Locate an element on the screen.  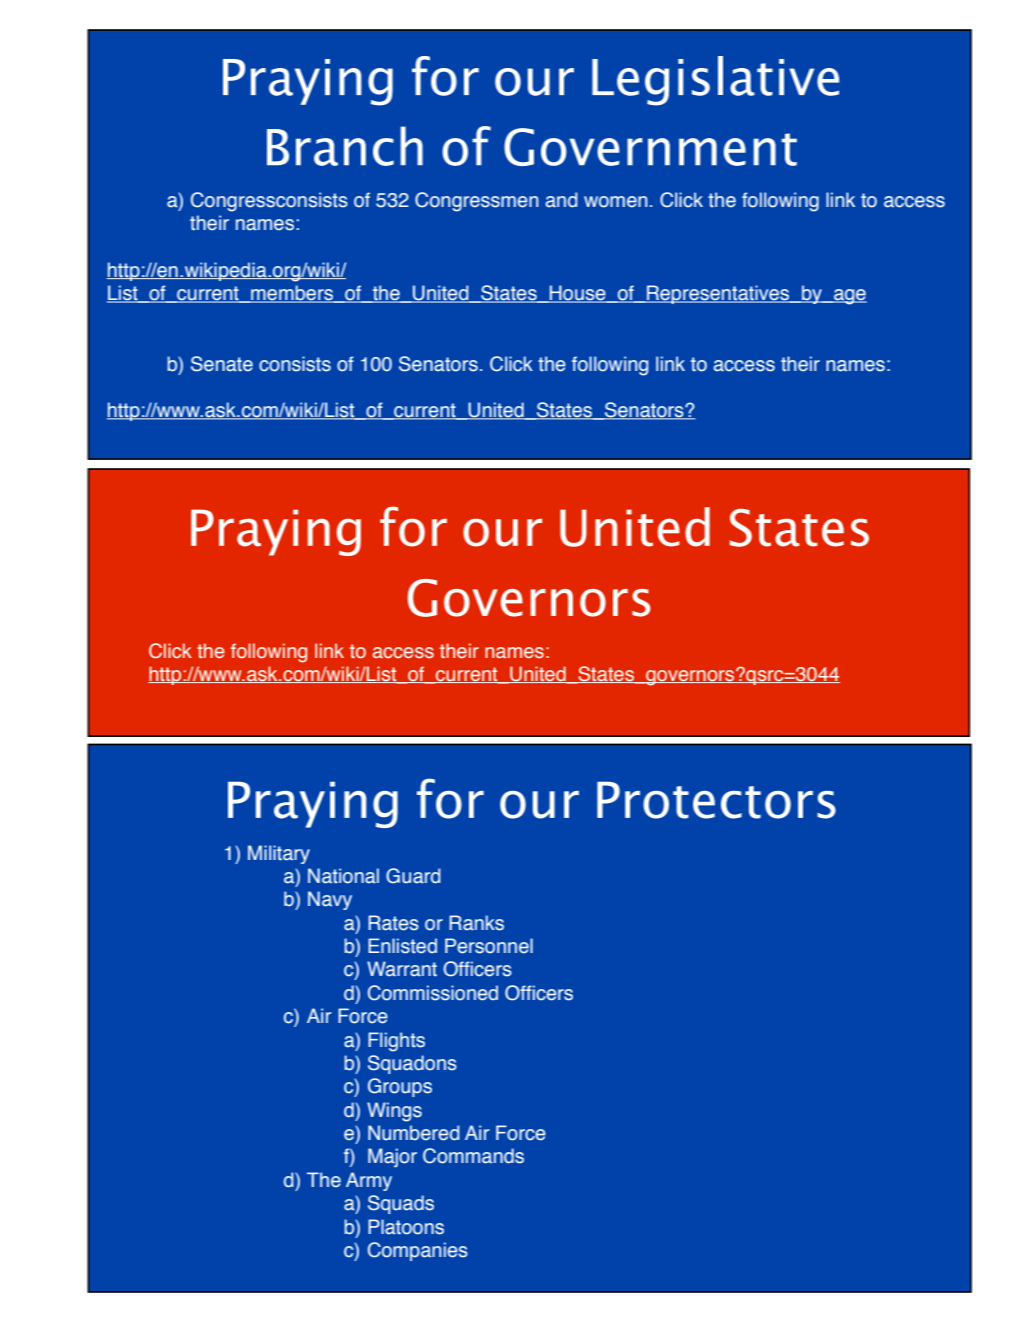
Companies is located at coordinates (418, 1251).
